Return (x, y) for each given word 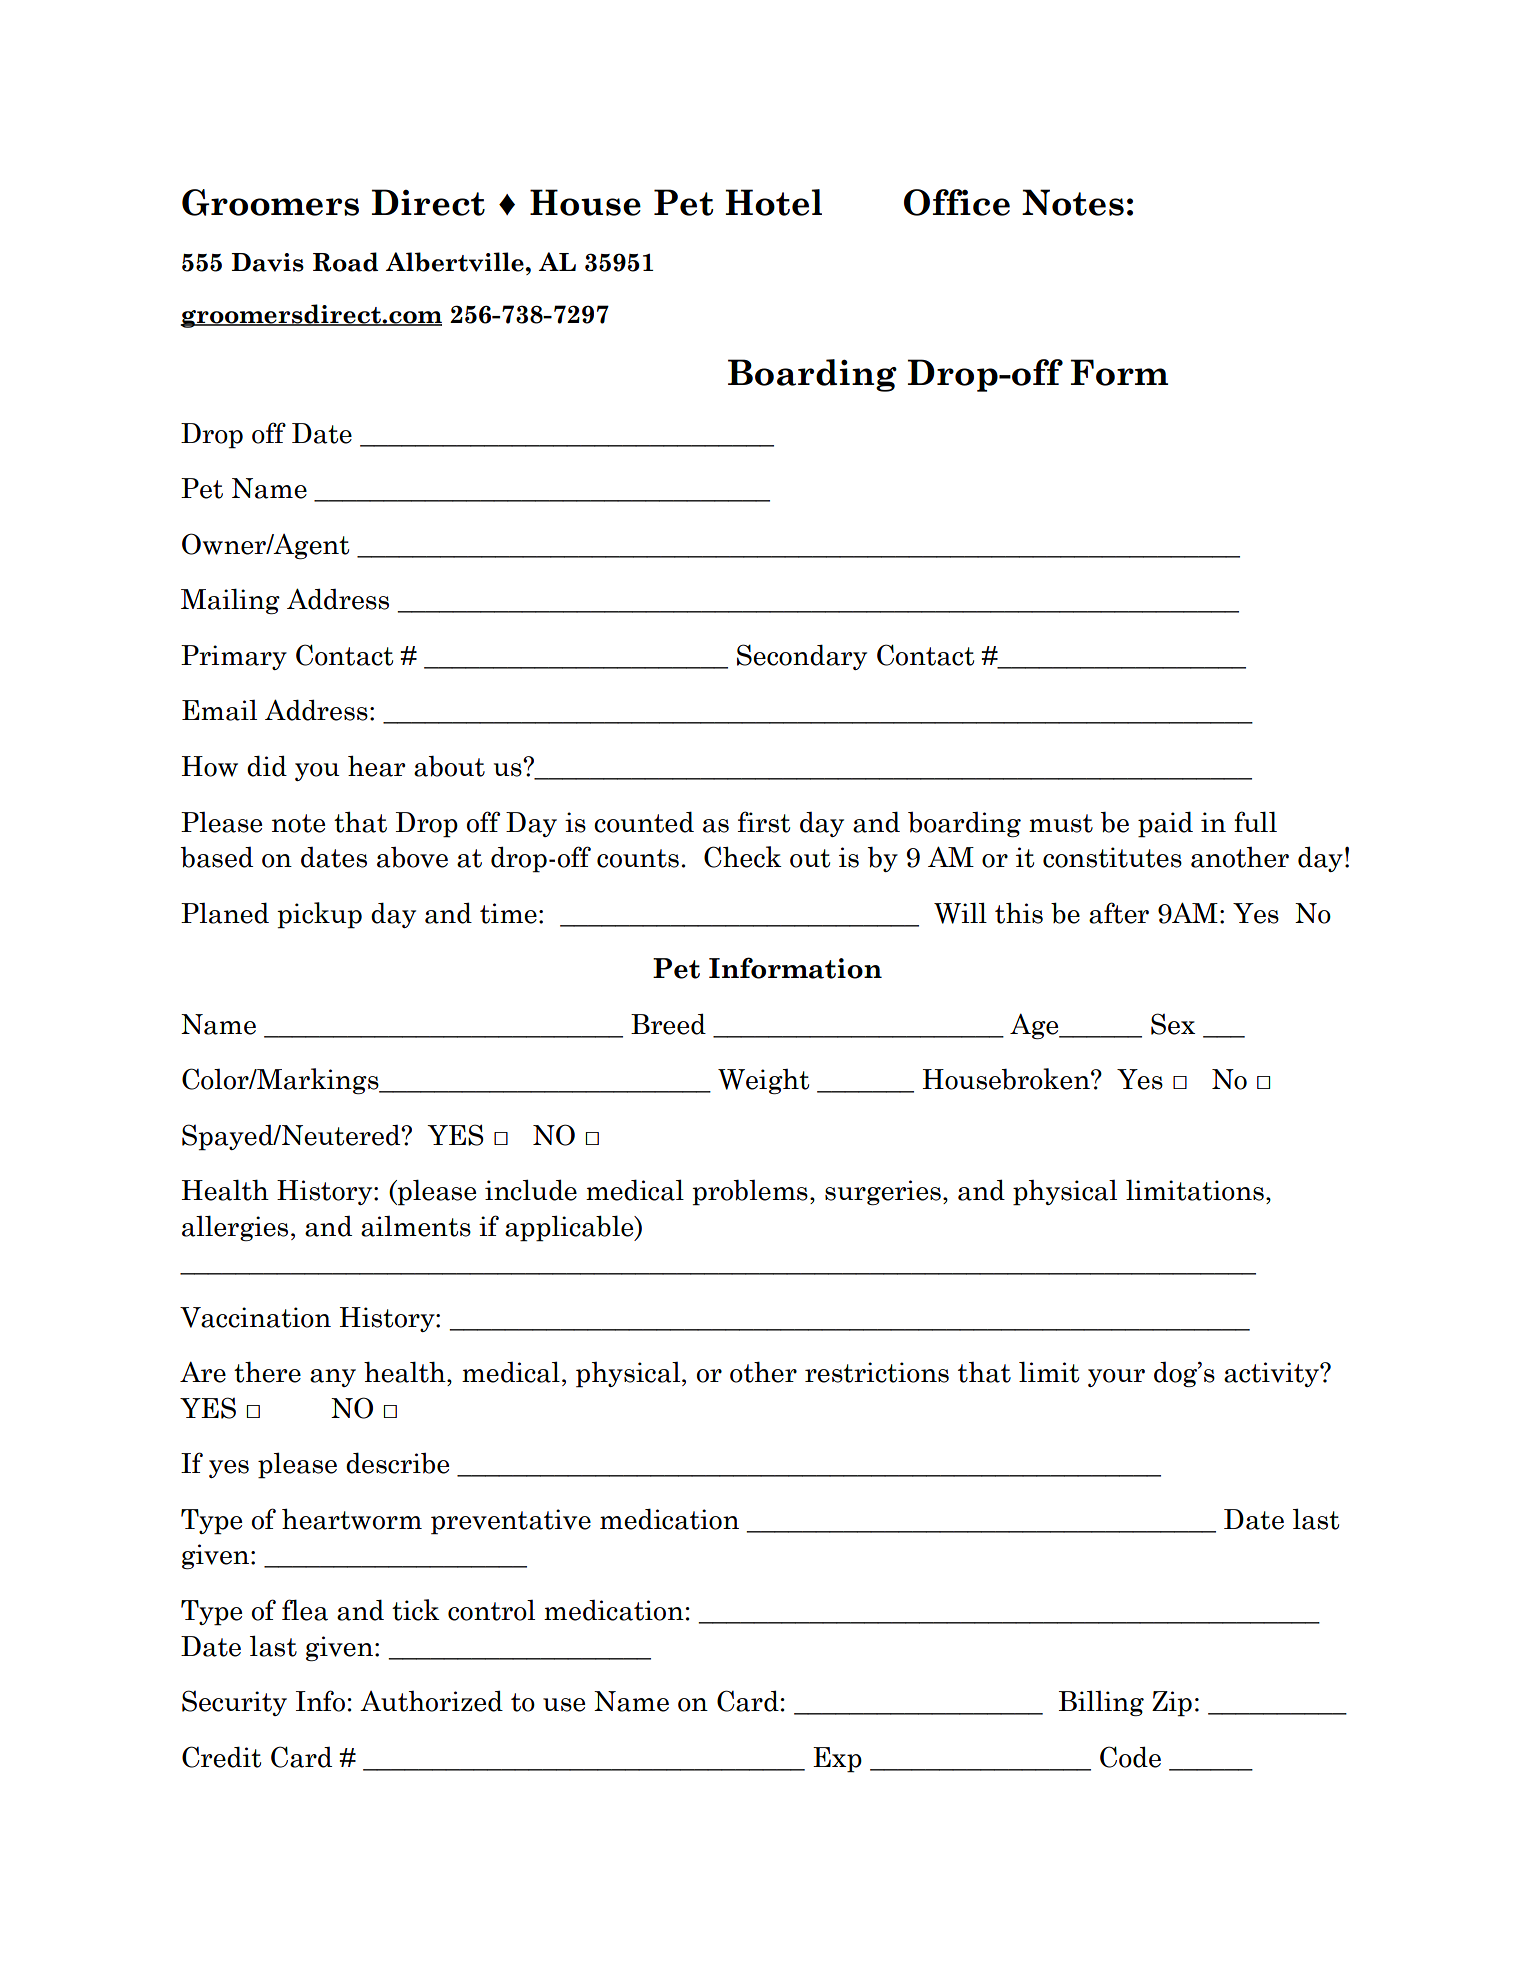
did (267, 766)
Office (957, 202)
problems (750, 1193)
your (1116, 1378)
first (764, 822)
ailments (416, 1226)
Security (234, 1703)
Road (345, 262)
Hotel (773, 202)
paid (1165, 824)
